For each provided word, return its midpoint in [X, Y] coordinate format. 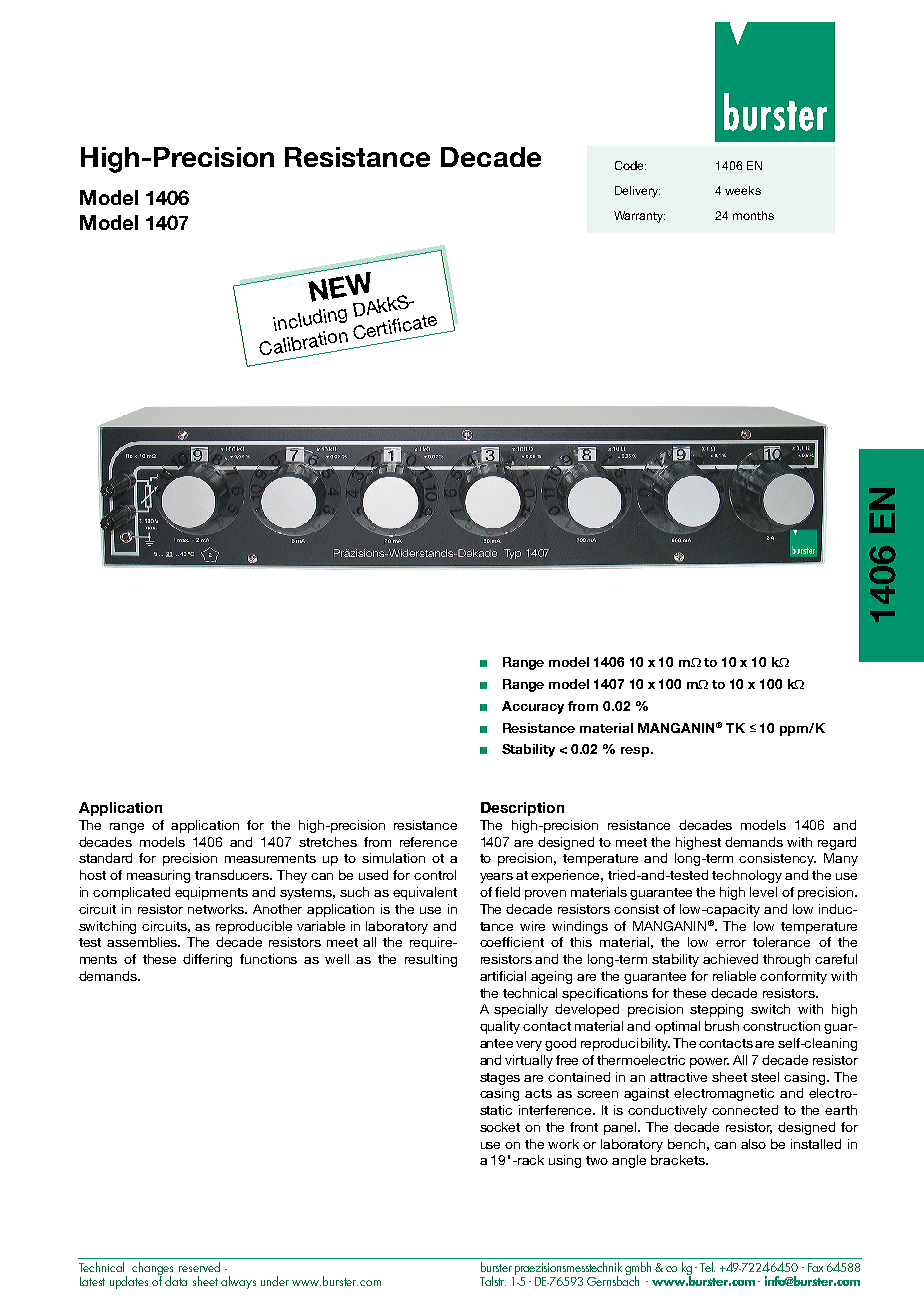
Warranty [639, 217]
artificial [503, 976]
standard [105, 858]
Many [841, 859]
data [176, 1281]
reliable [734, 976]
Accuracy [533, 707]
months [753, 215]
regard [837, 843]
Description [522, 809]
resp [636, 752]
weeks [743, 190]
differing [207, 960]
